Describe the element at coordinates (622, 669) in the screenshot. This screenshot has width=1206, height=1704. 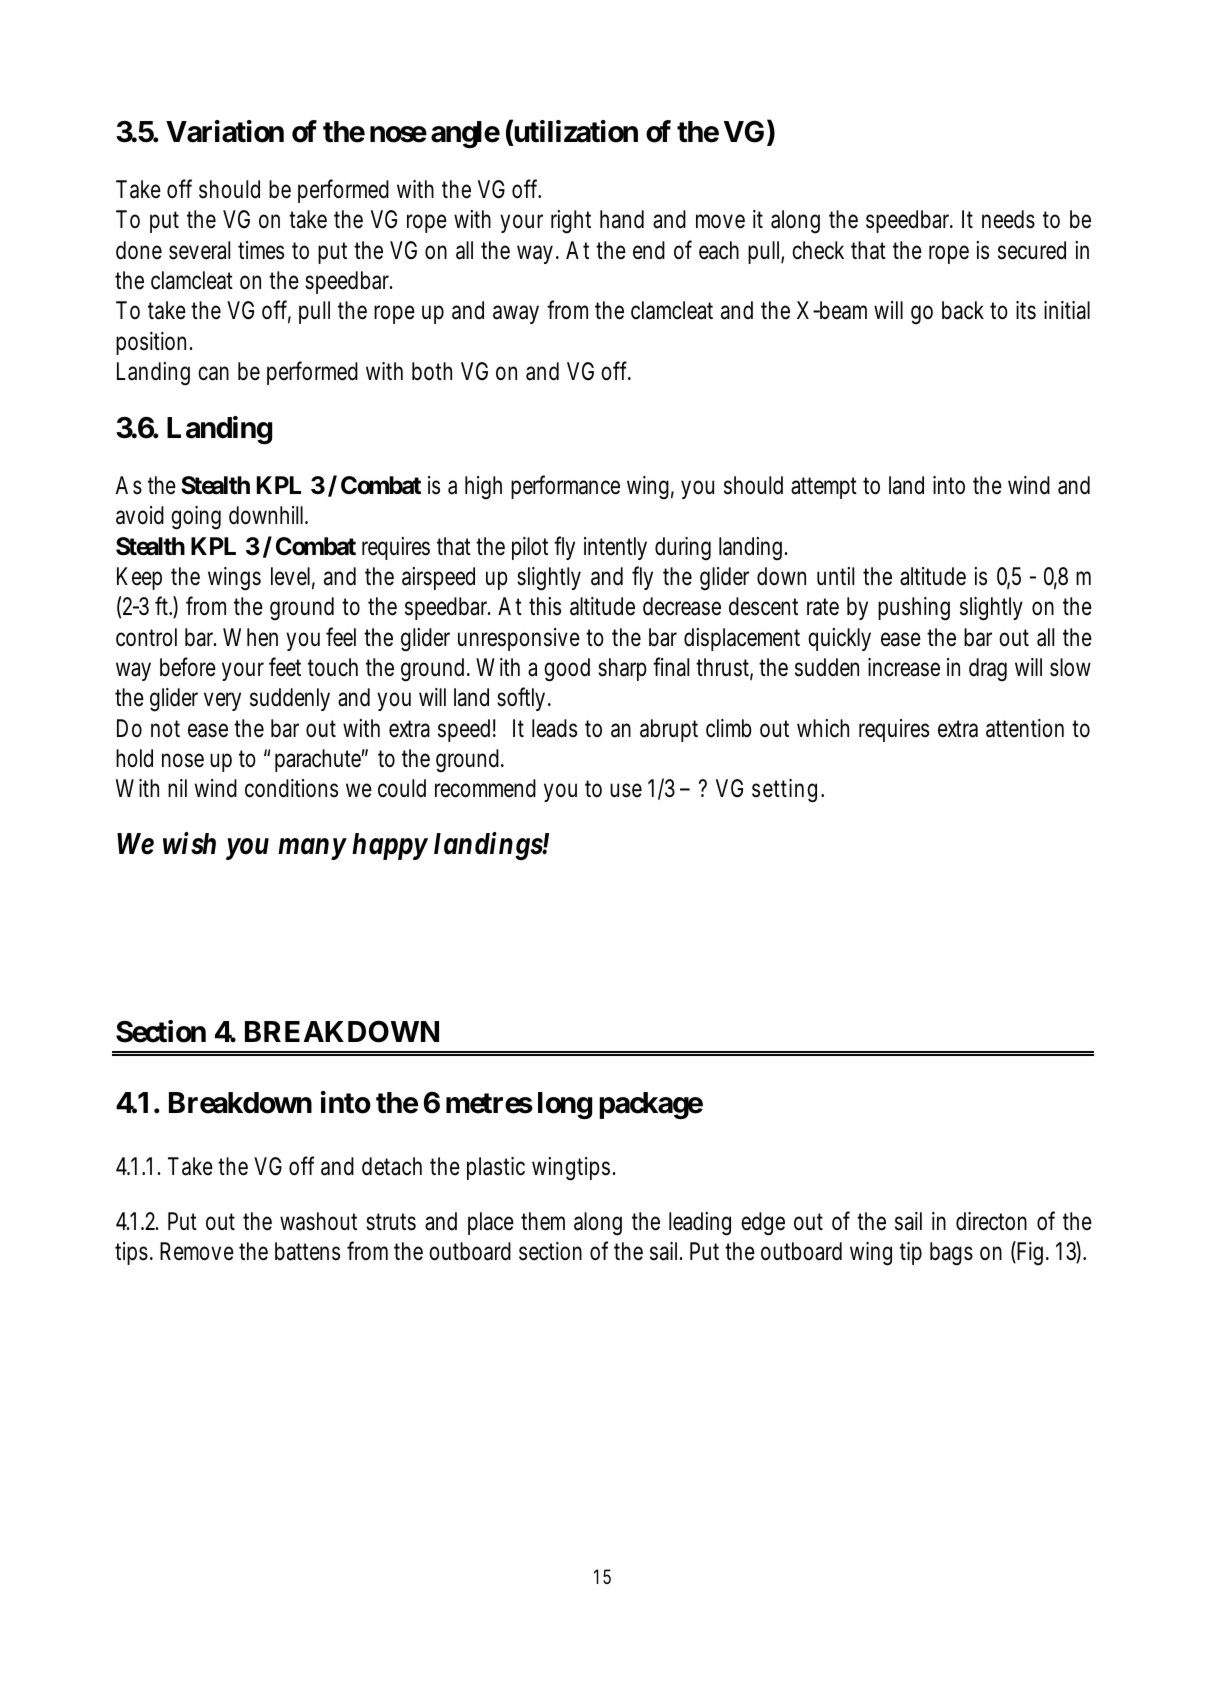
I see `sharp` at that location.
